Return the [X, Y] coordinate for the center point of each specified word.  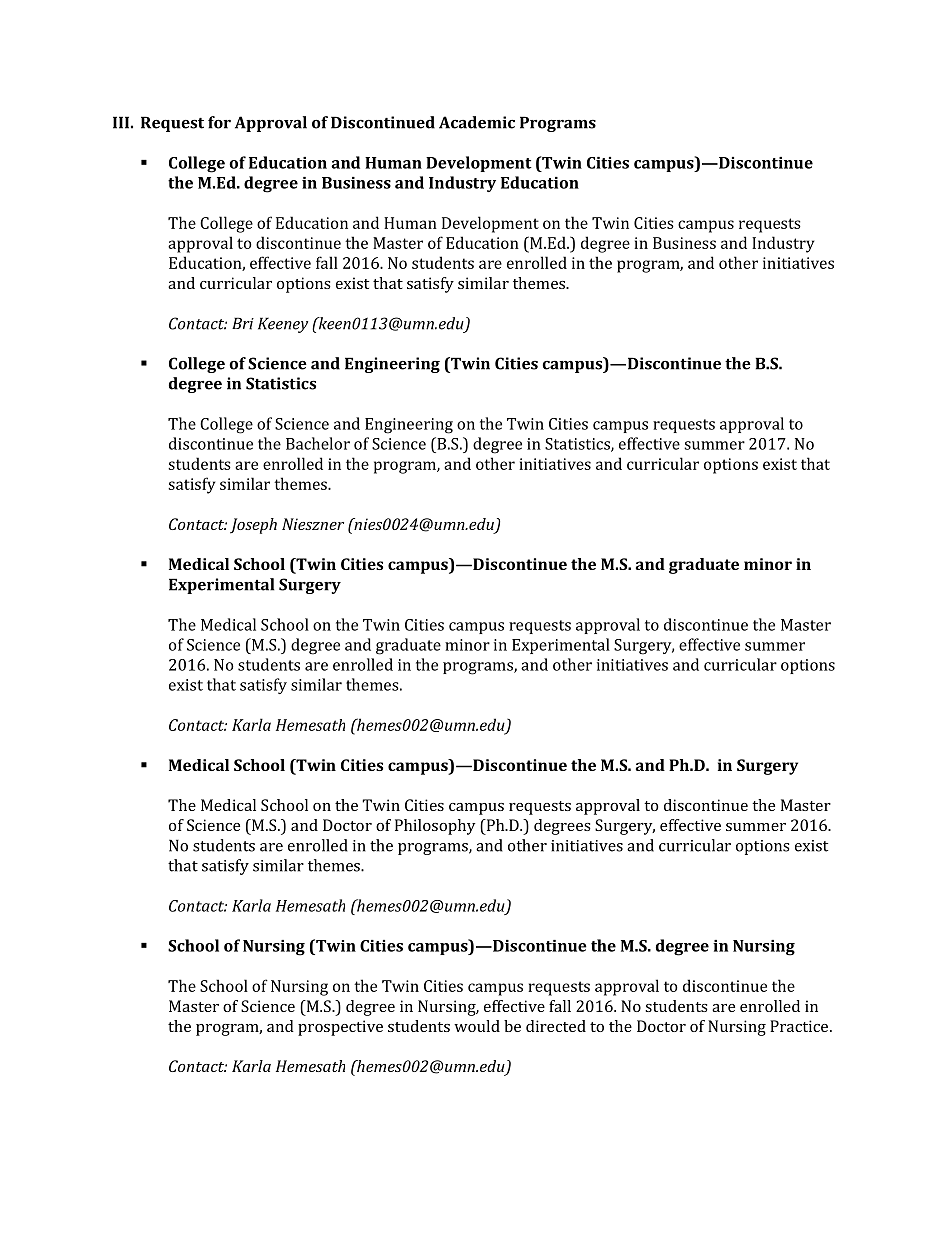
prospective [340, 1028]
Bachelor [318, 443]
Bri [243, 323]
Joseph [253, 526]
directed [556, 1026]
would [477, 1026]
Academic [477, 122]
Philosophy [435, 827]
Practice [799, 1026]
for [219, 122]
